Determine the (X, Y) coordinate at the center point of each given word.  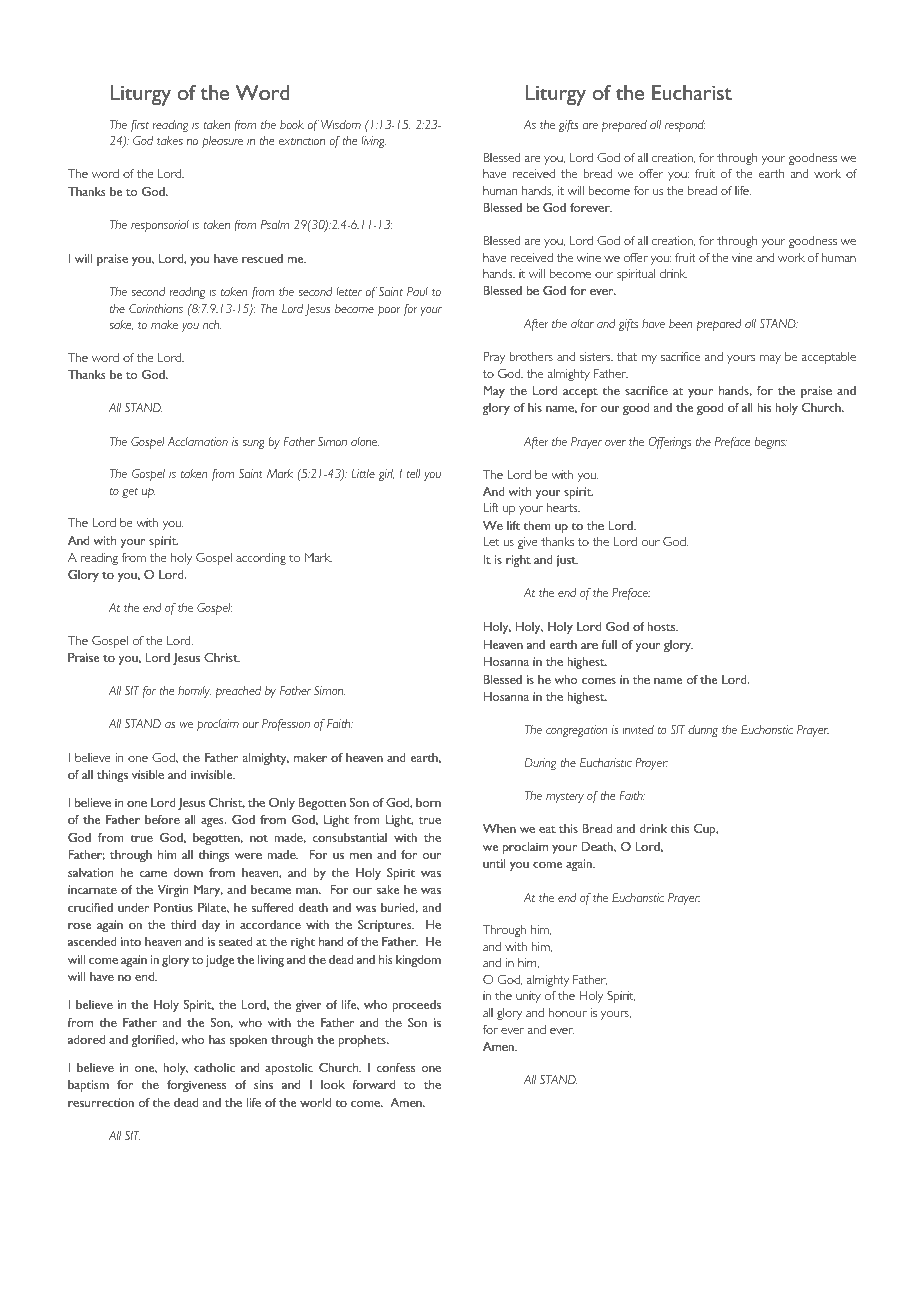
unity (528, 997)
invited (638, 729)
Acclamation (198, 441)
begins (771, 443)
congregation (576, 731)
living (373, 142)
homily (194, 692)
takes (170, 140)
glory (509, 1014)
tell (413, 473)
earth (772, 173)
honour (568, 1012)
